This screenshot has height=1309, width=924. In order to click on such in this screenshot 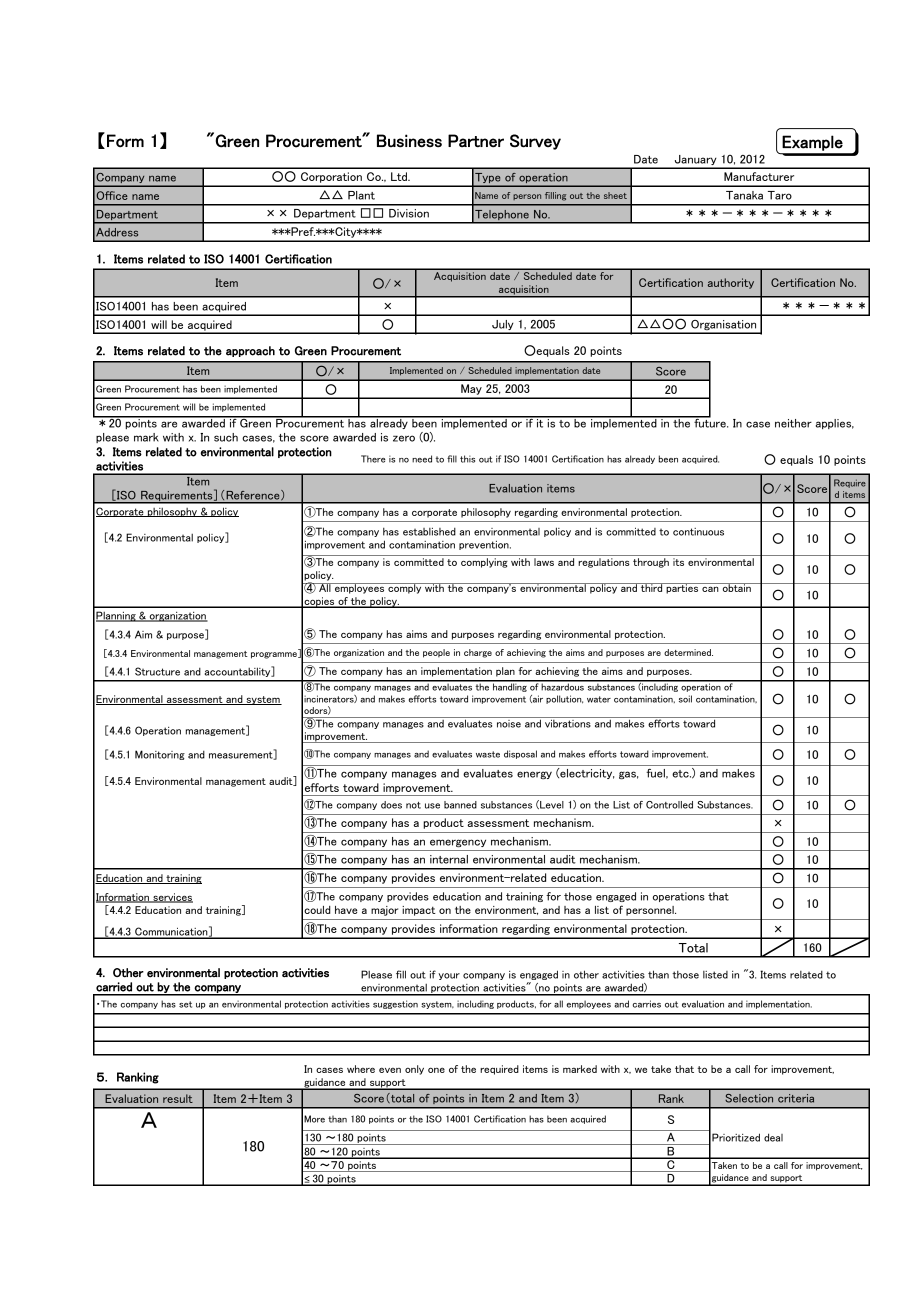, I will do `click(226, 437)`.
